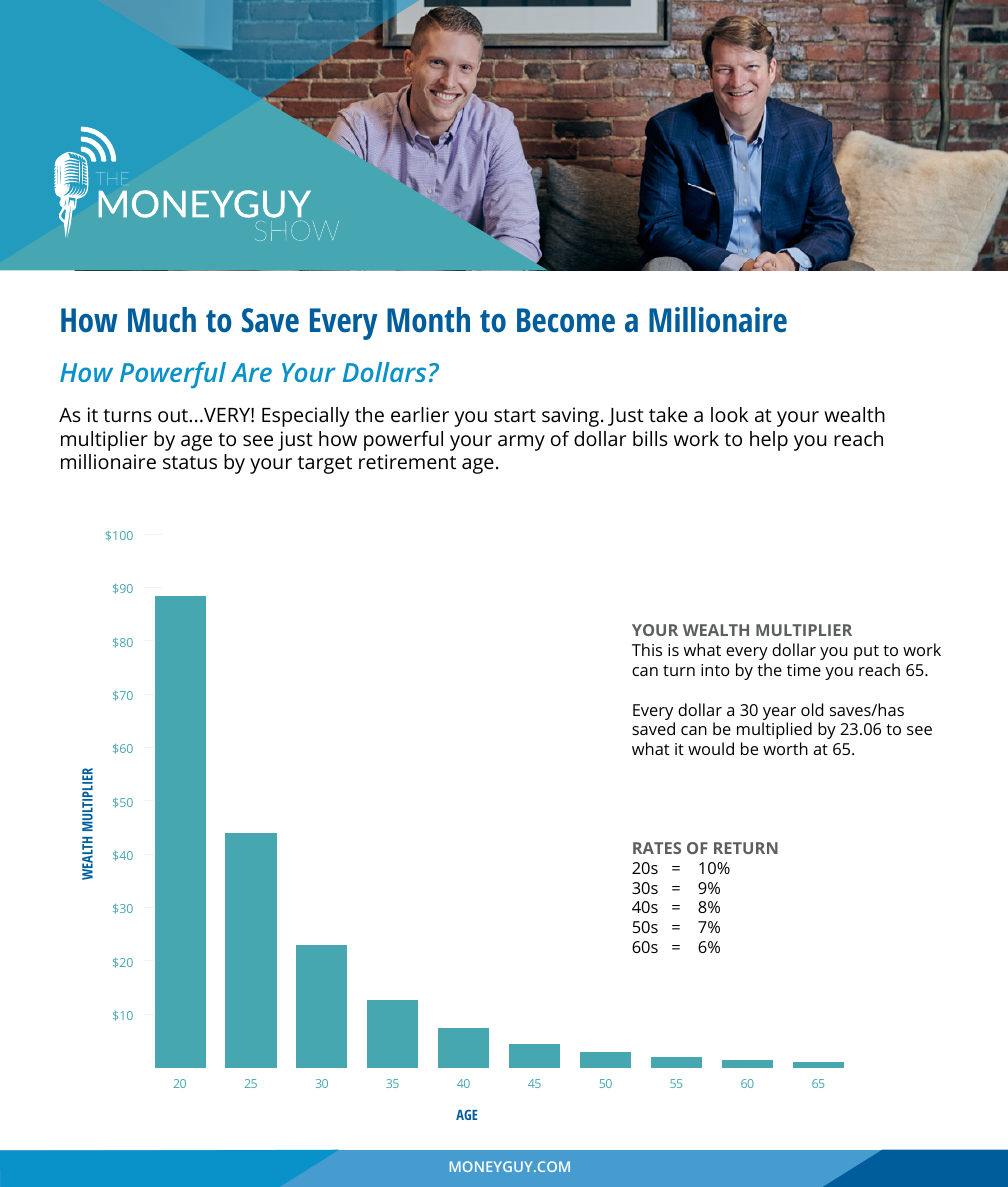 The image size is (1008, 1187). I want to click on retirement, so click(407, 461).
